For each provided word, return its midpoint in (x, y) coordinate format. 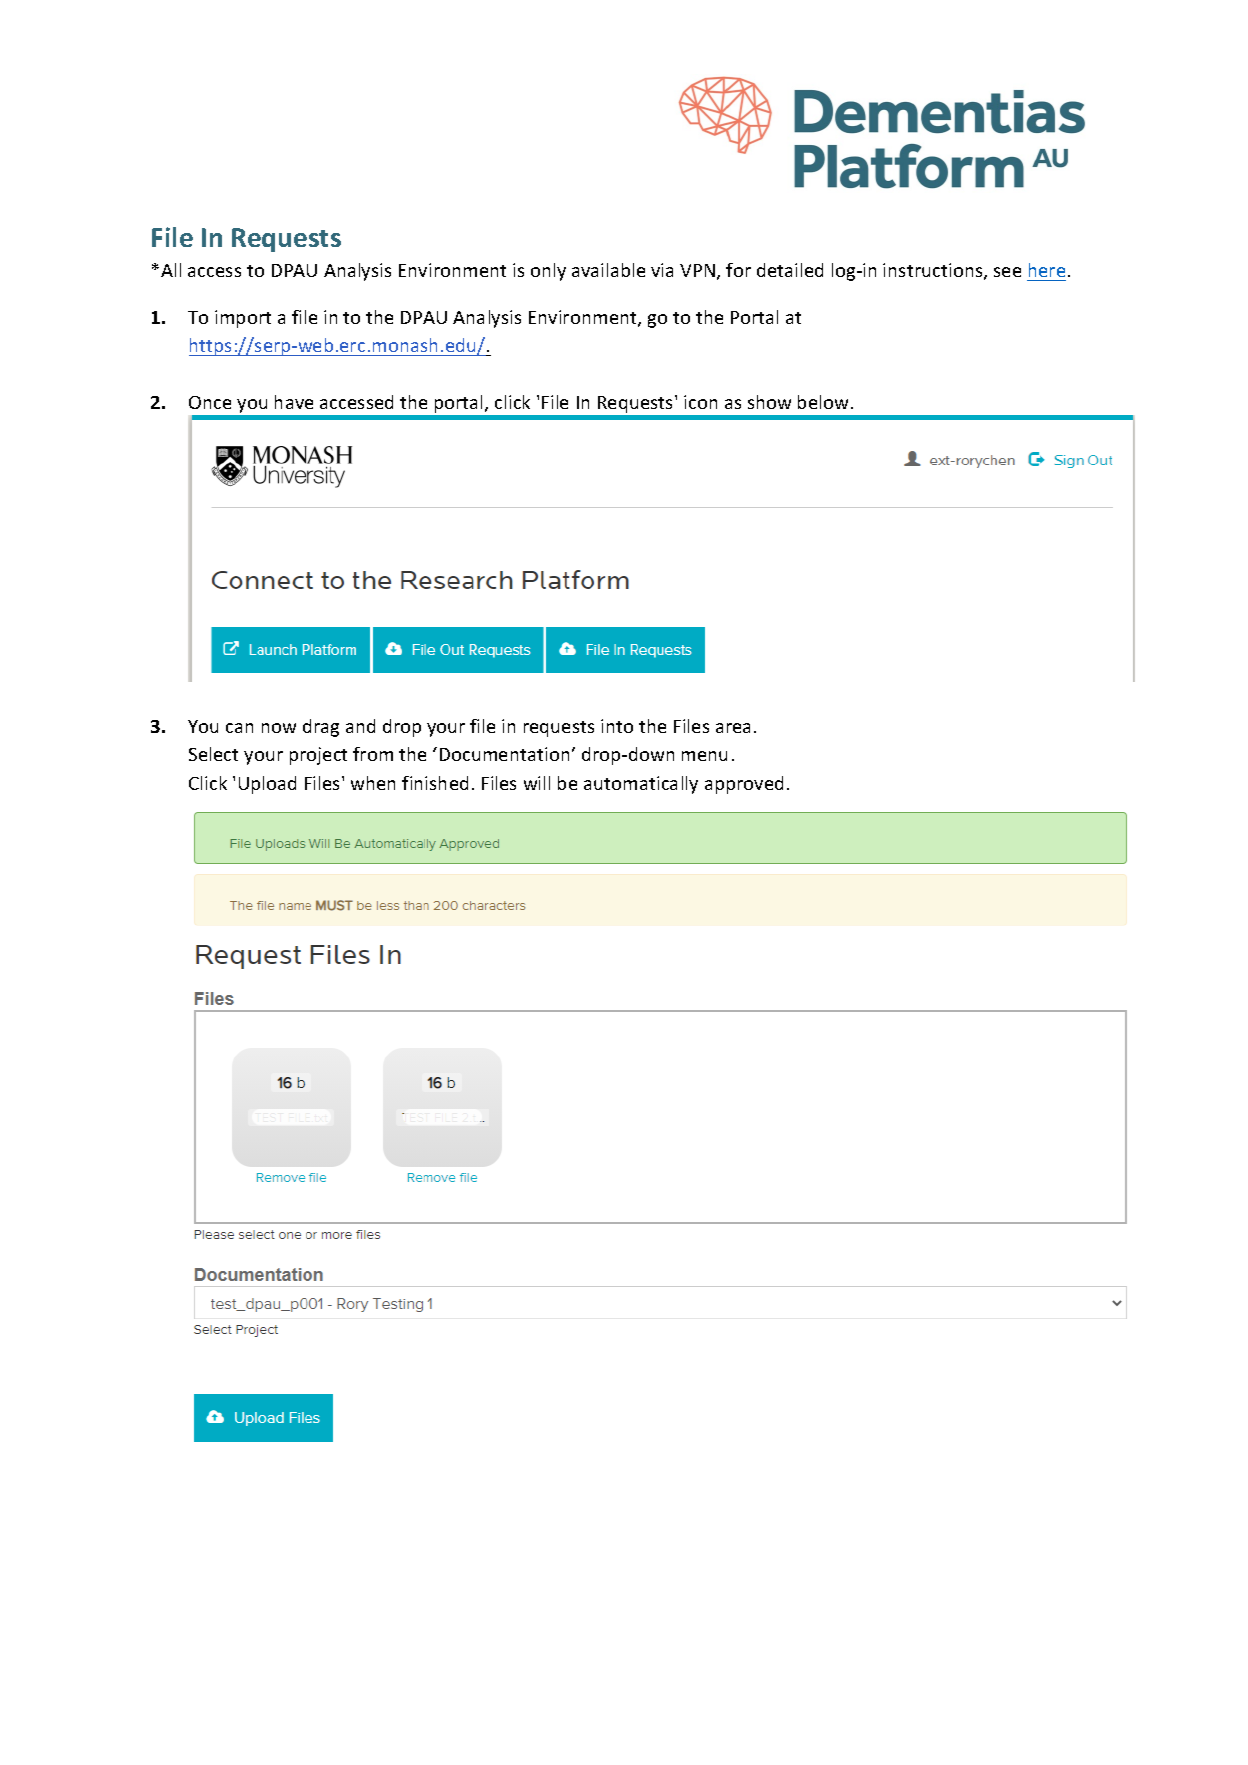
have (294, 402)
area (733, 728)
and (360, 726)
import (243, 319)
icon (700, 402)
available (608, 270)
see (1007, 272)
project (318, 756)
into (617, 726)
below (823, 402)
